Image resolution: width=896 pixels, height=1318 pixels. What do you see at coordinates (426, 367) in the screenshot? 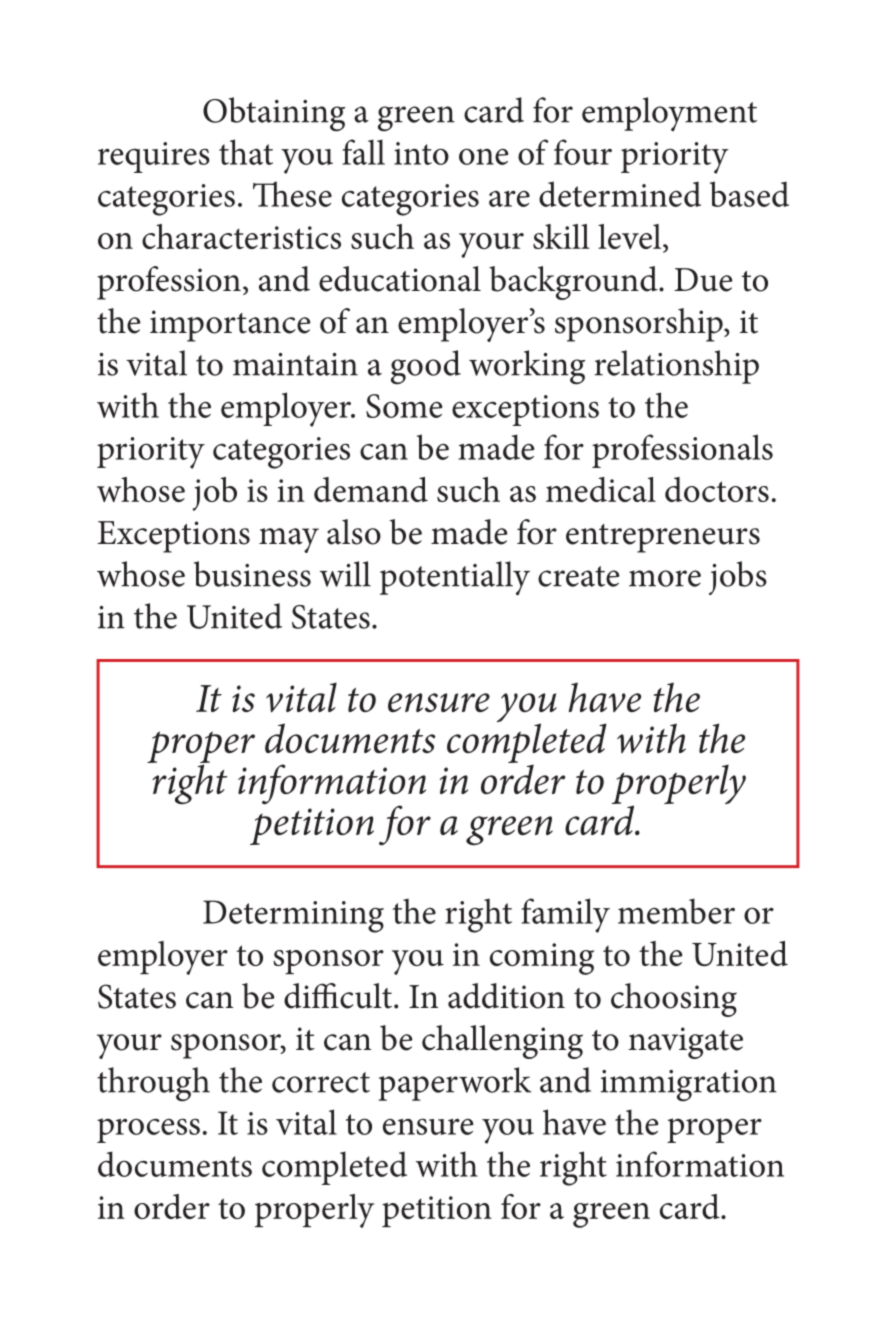
I see `good` at bounding box center [426, 367].
